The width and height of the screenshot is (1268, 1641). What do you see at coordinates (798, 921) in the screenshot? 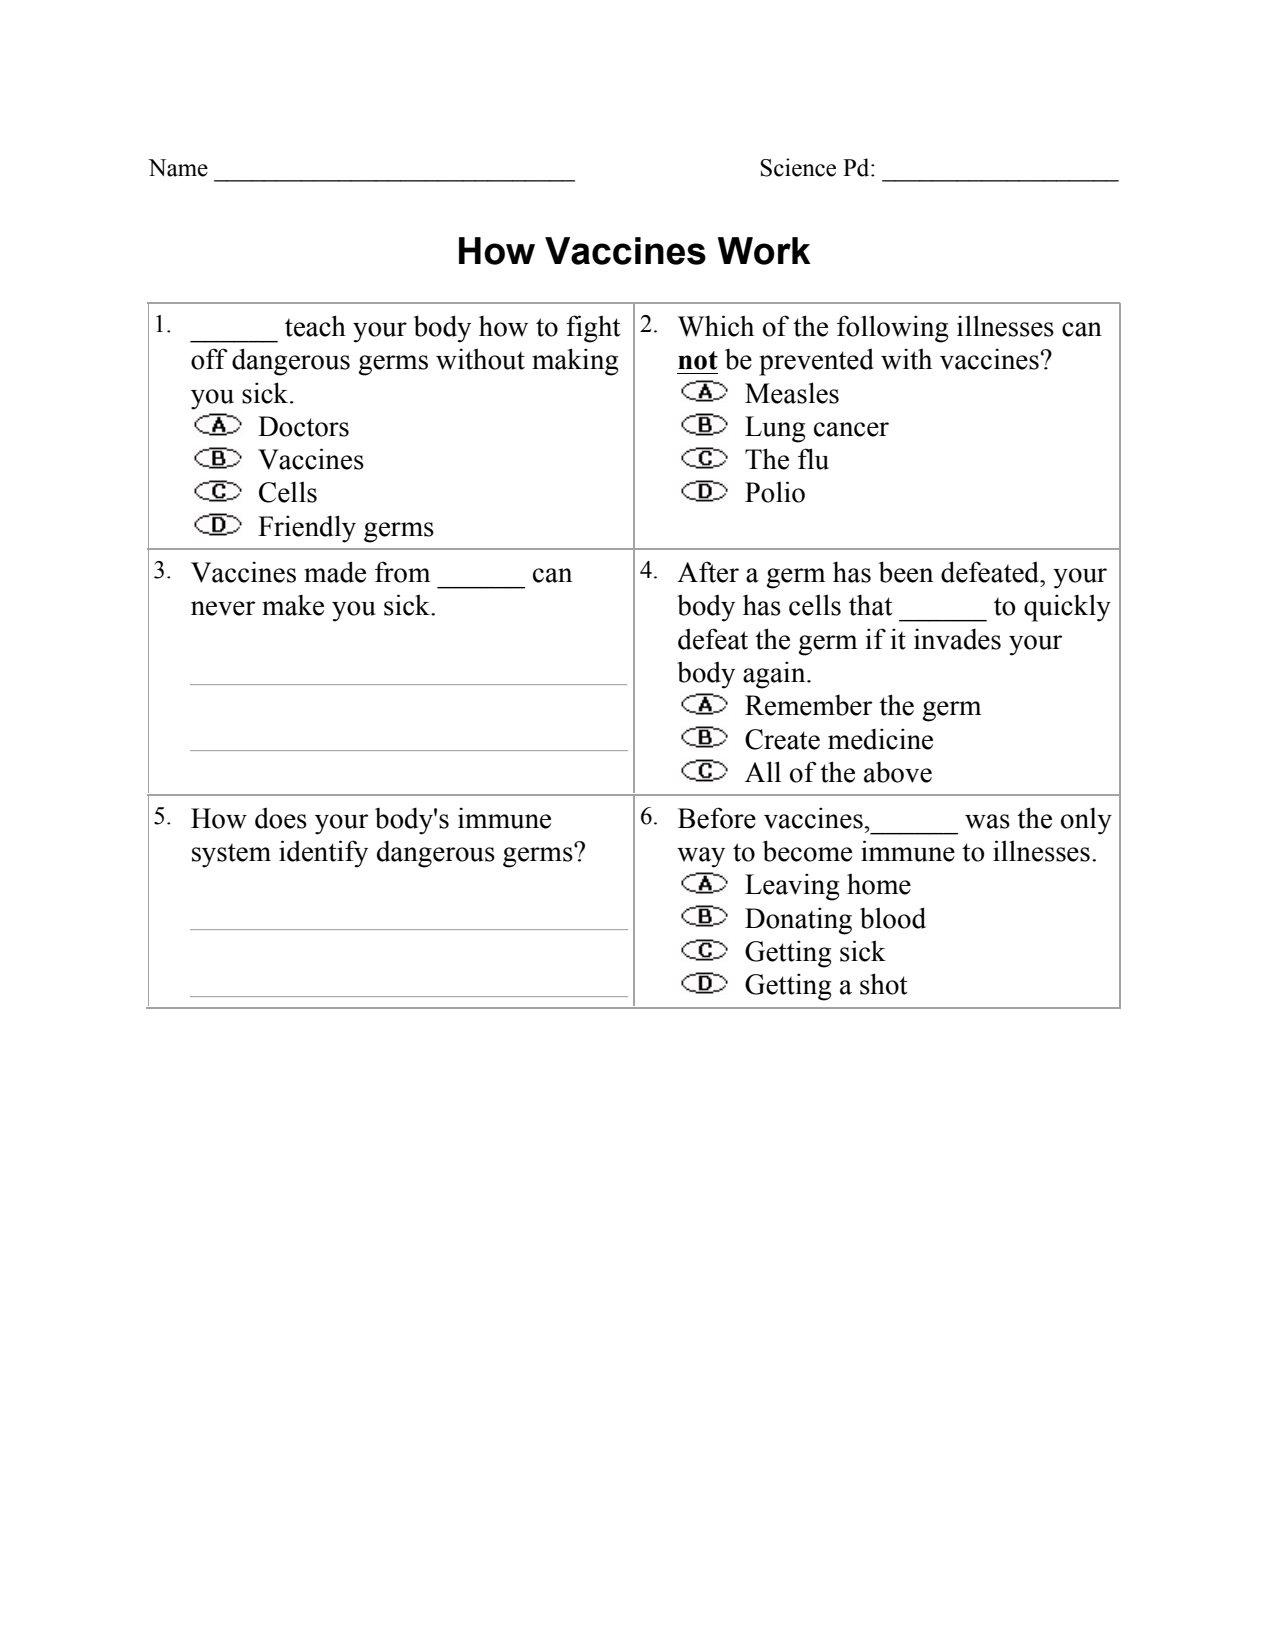
I see `Donating` at bounding box center [798, 921].
